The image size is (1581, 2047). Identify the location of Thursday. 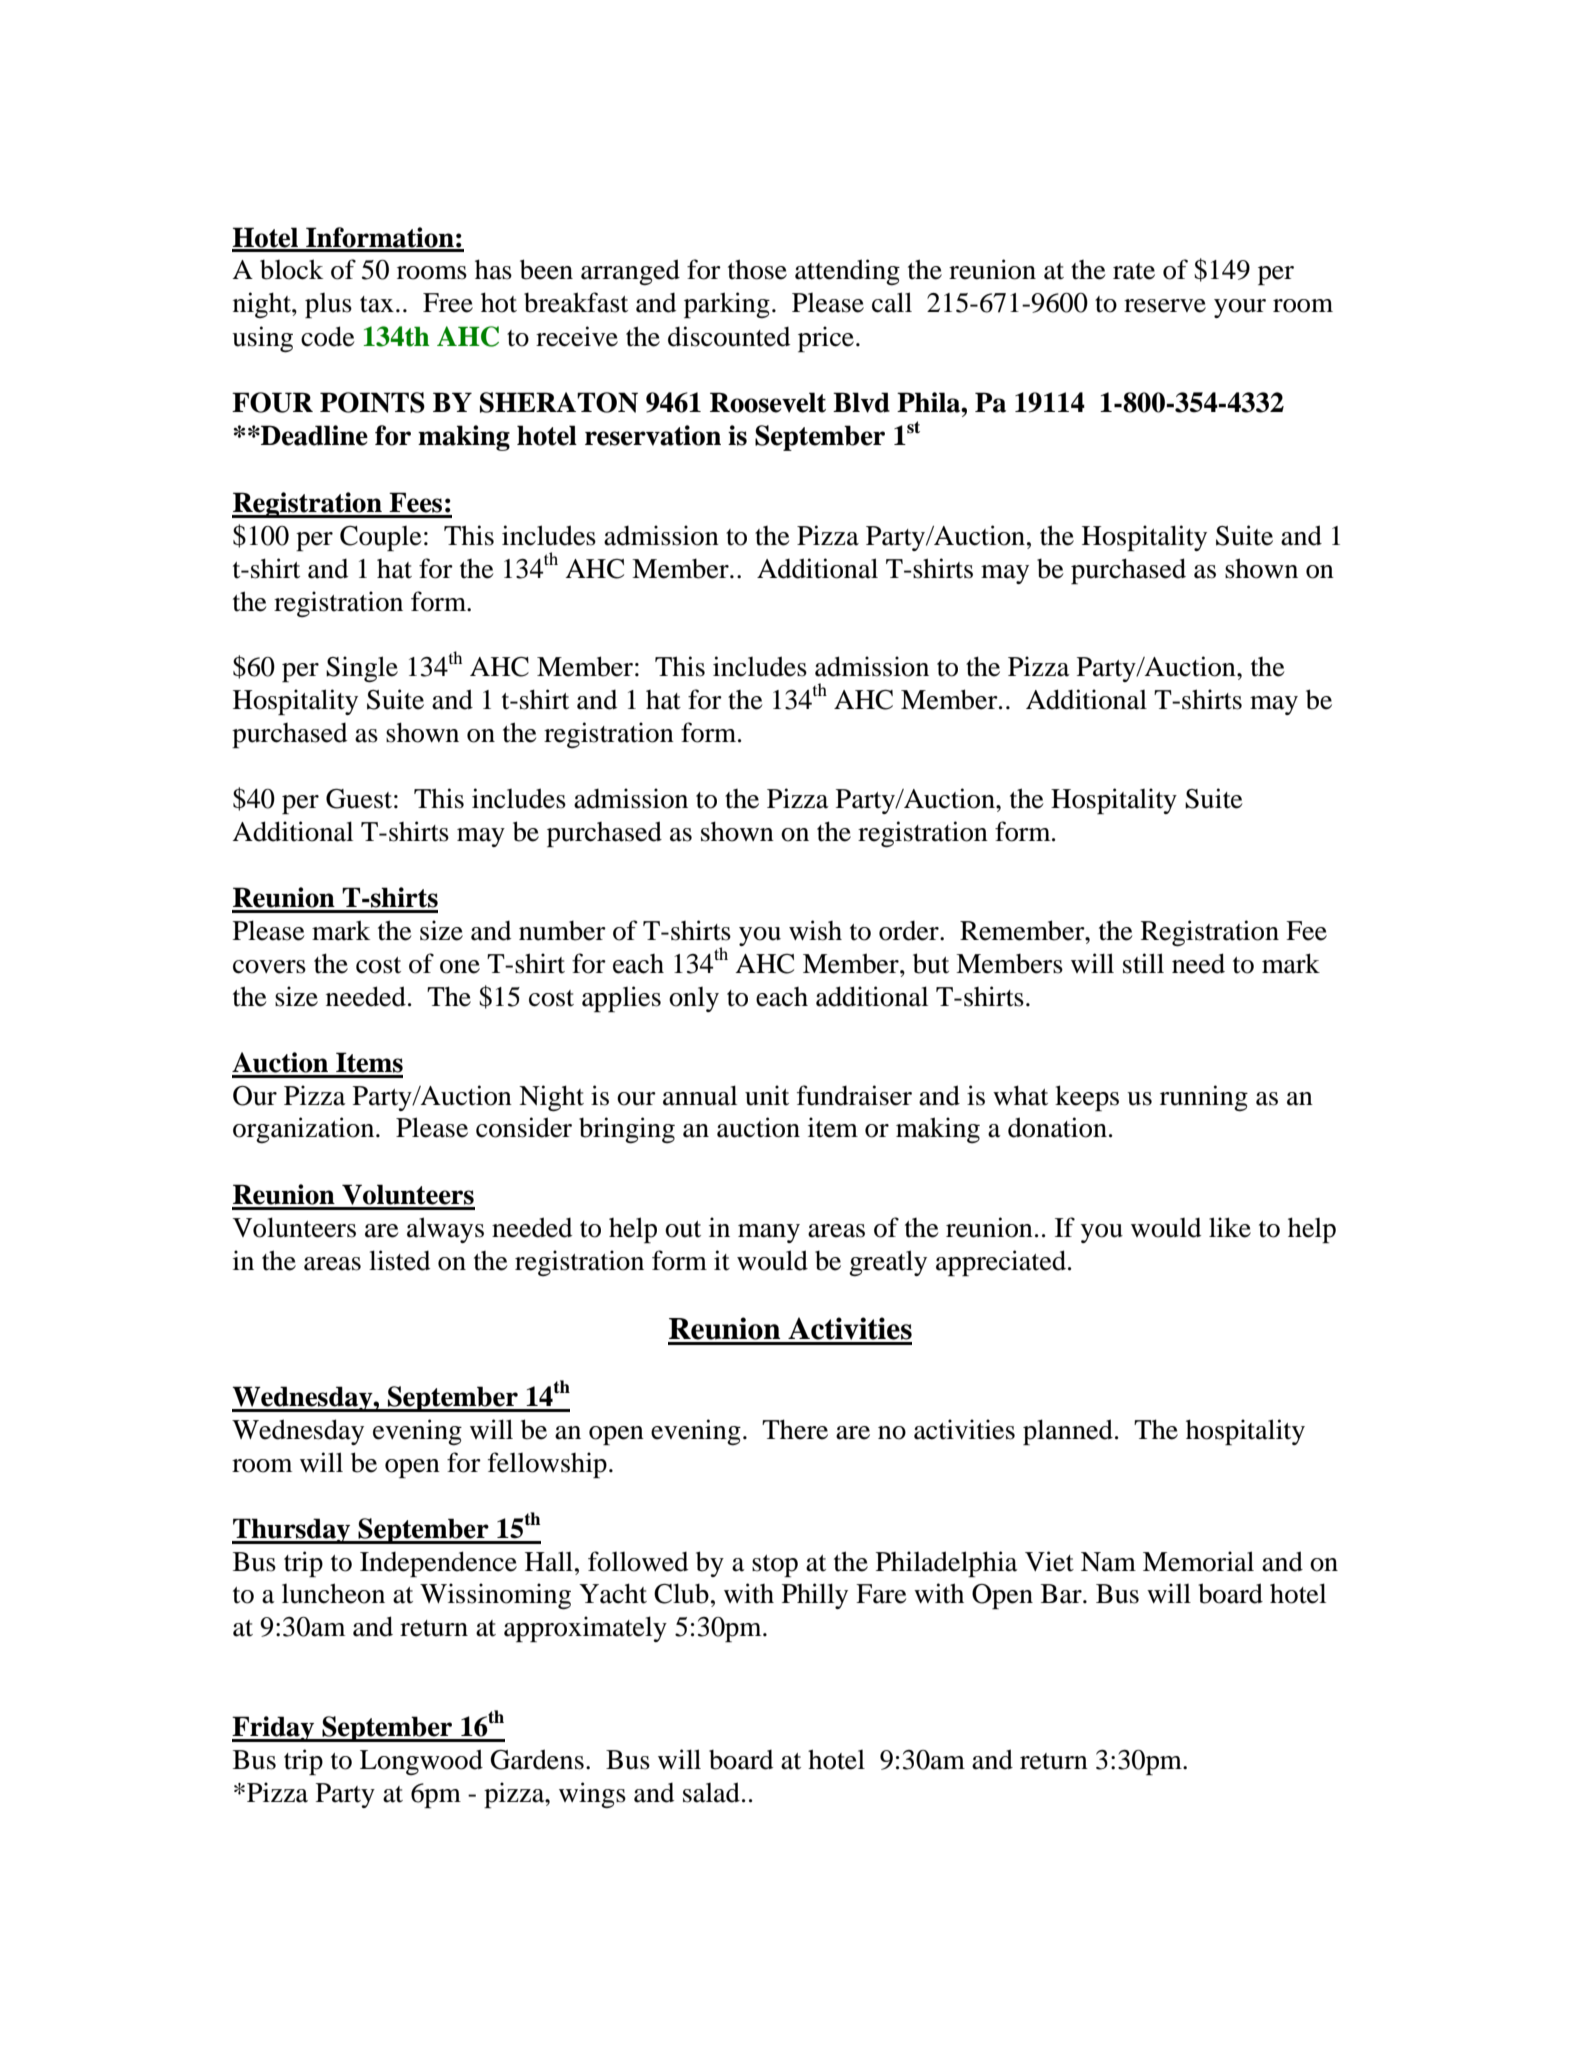
(292, 1531).
